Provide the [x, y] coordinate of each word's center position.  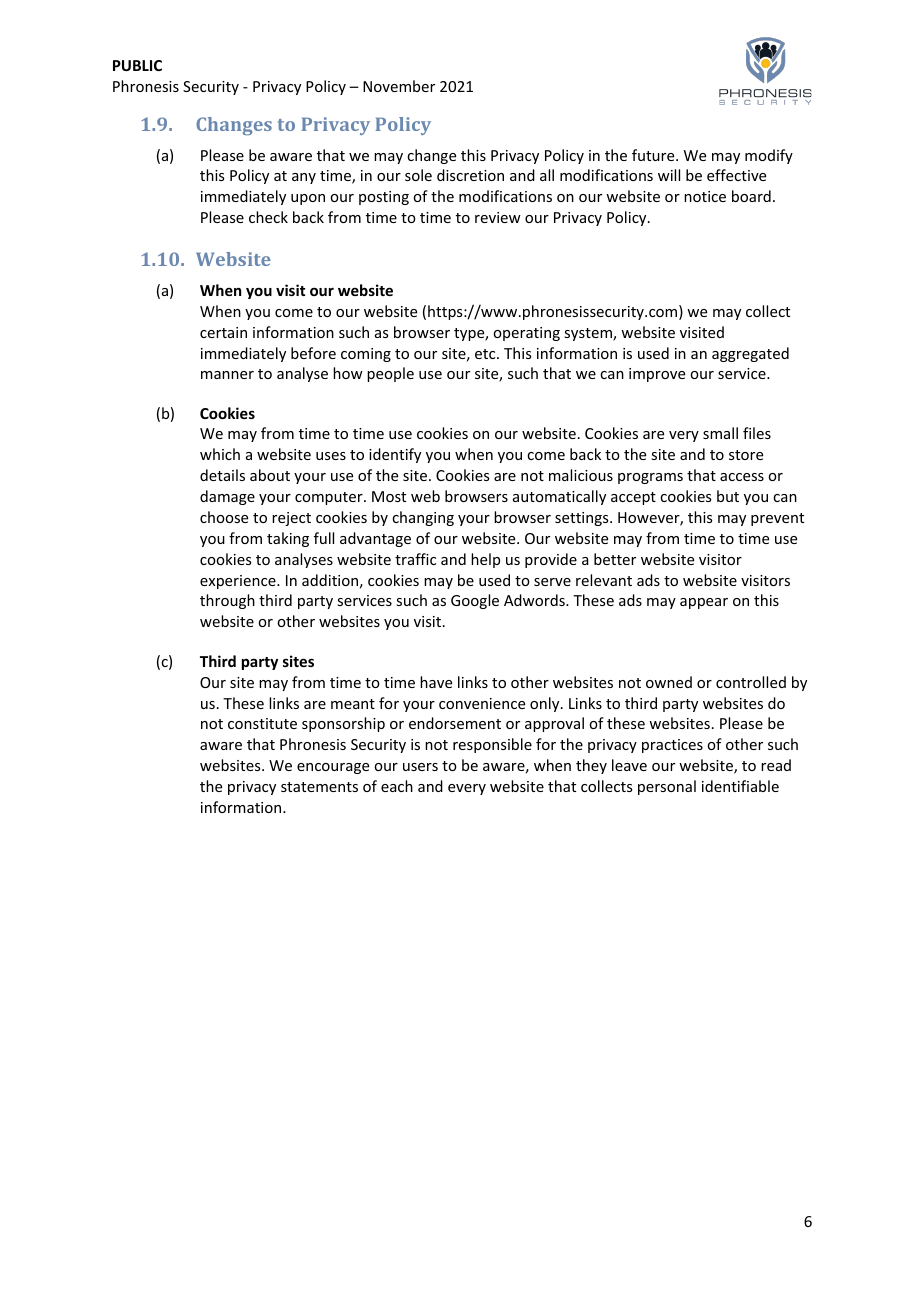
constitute [262, 723]
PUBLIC [137, 65]
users [420, 767]
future [654, 155]
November [399, 86]
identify [395, 455]
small [720, 433]
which [220, 454]
